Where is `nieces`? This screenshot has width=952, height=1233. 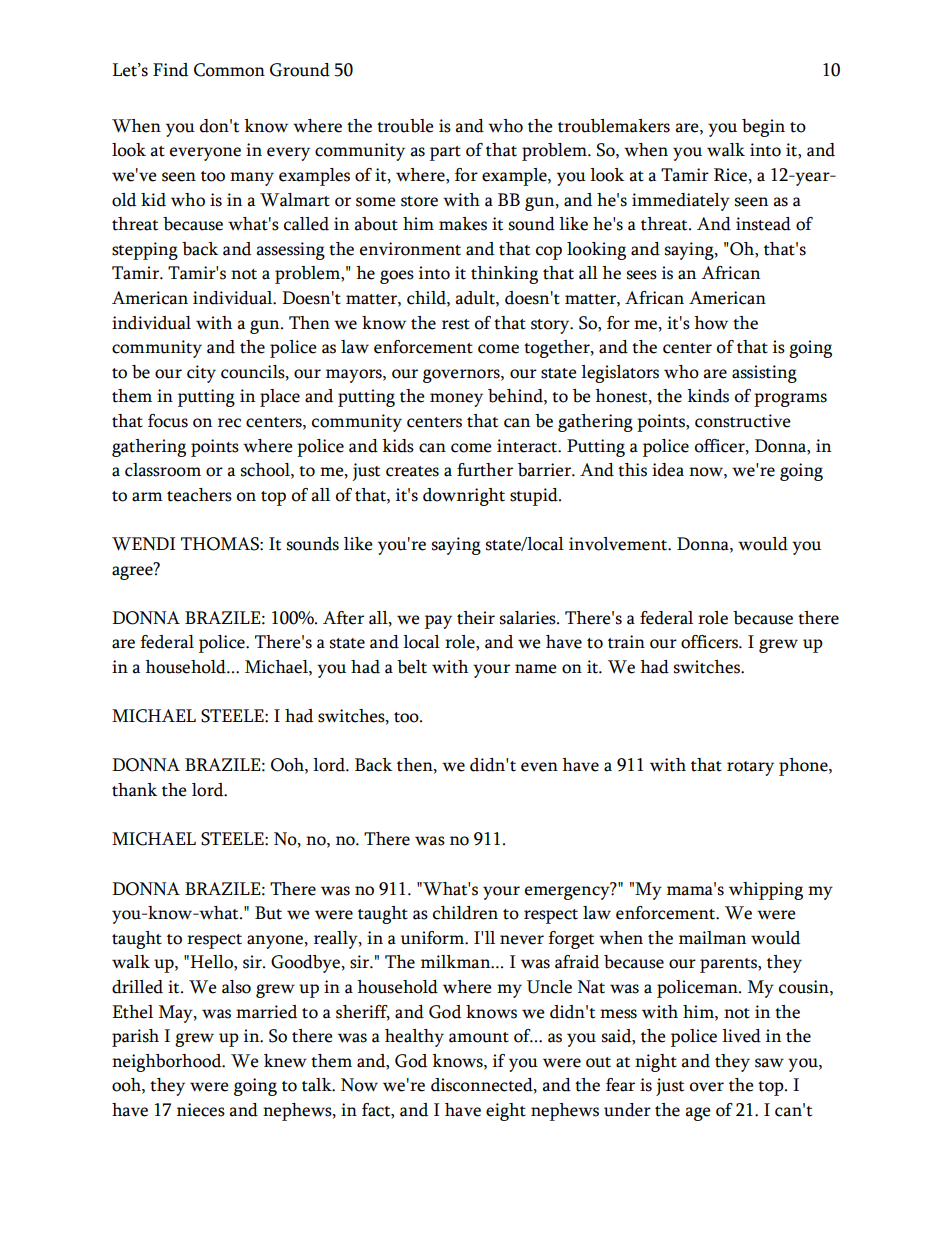 nieces is located at coordinates (201, 1110).
